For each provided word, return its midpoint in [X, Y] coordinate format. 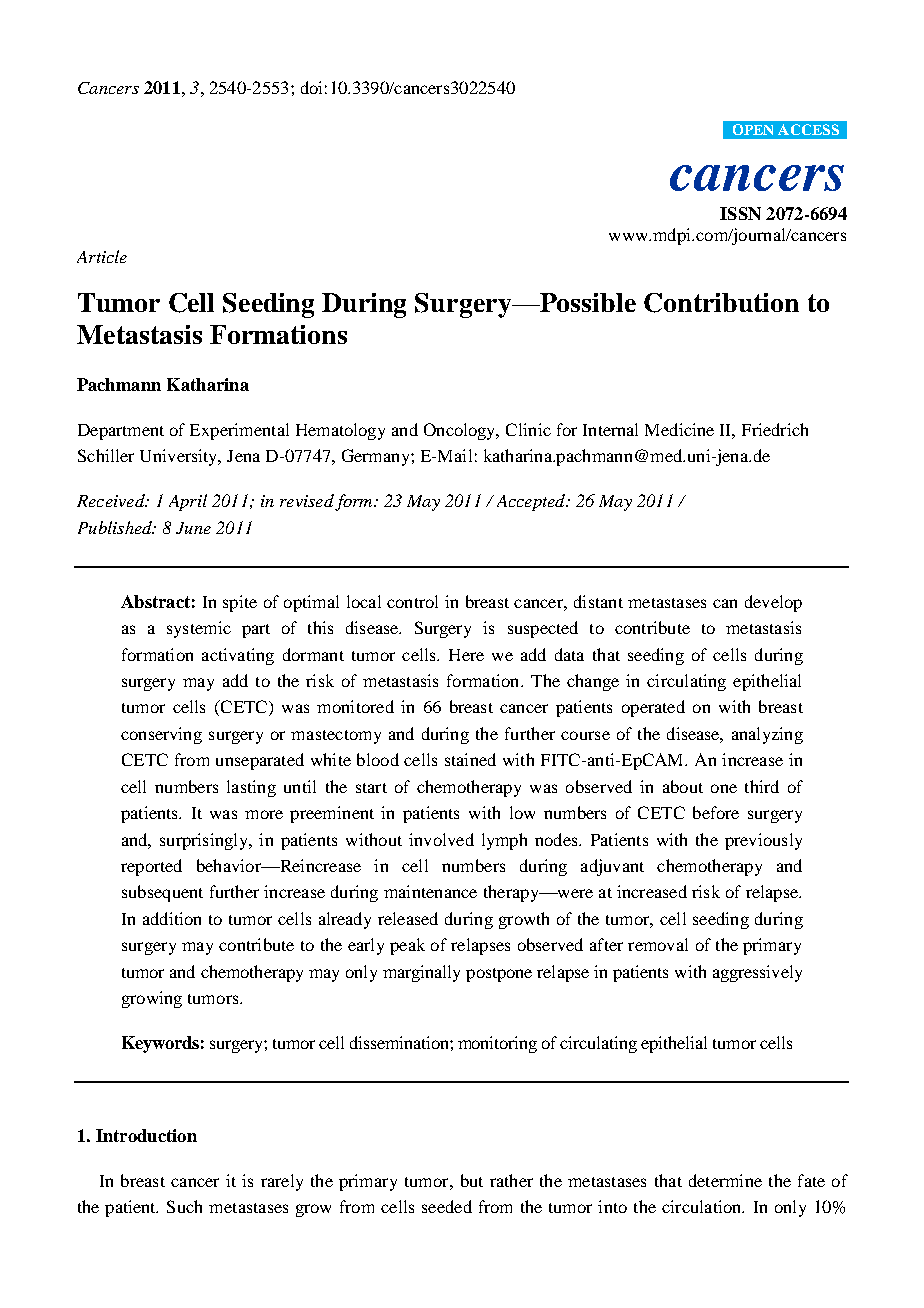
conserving [161, 735]
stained [470, 759]
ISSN [740, 213]
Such [184, 1206]
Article [102, 256]
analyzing [767, 735]
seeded [447, 1206]
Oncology [461, 431]
